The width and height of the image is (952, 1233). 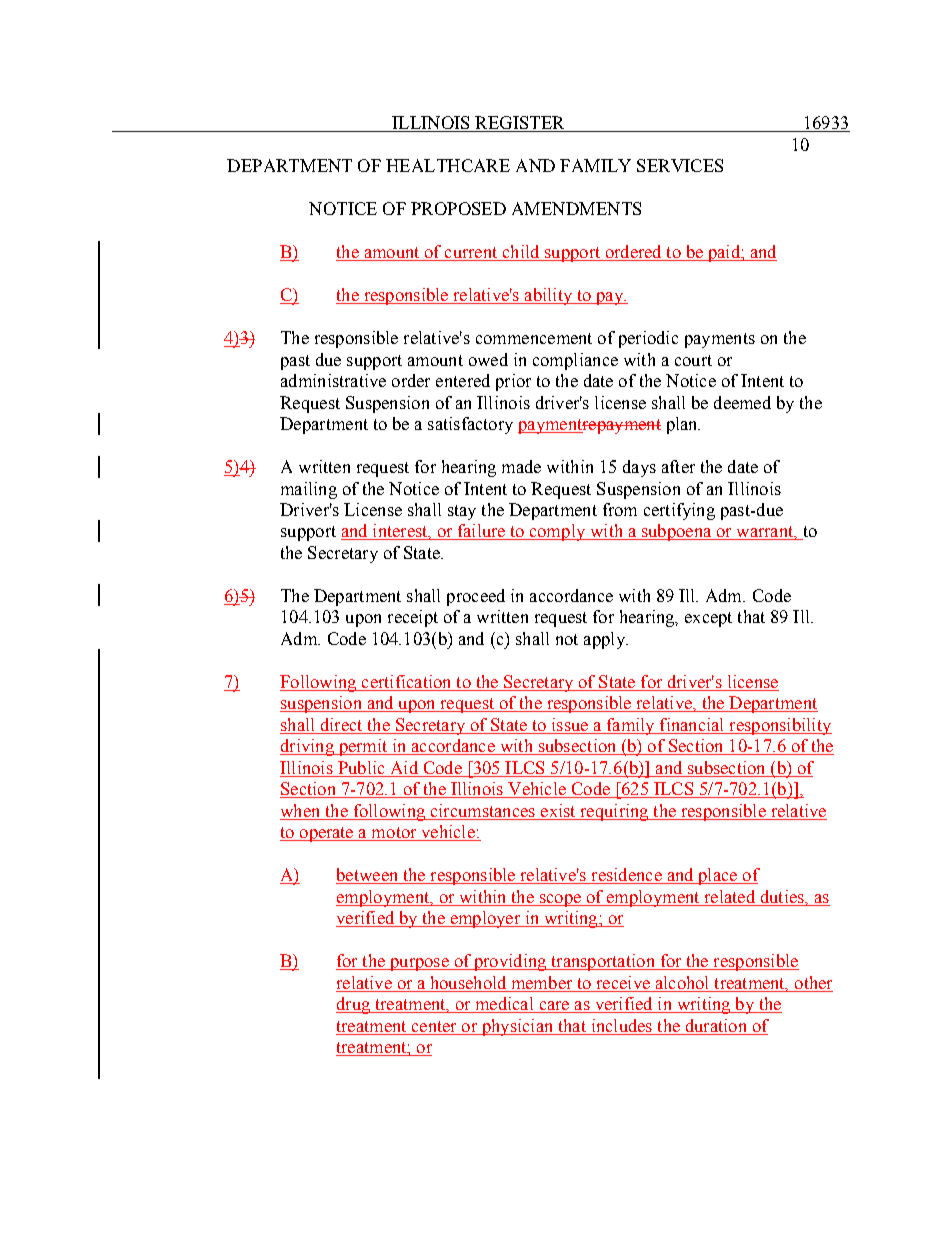 What do you see at coordinates (458, 208) in the image?
I see `PROPOSED` at bounding box center [458, 208].
